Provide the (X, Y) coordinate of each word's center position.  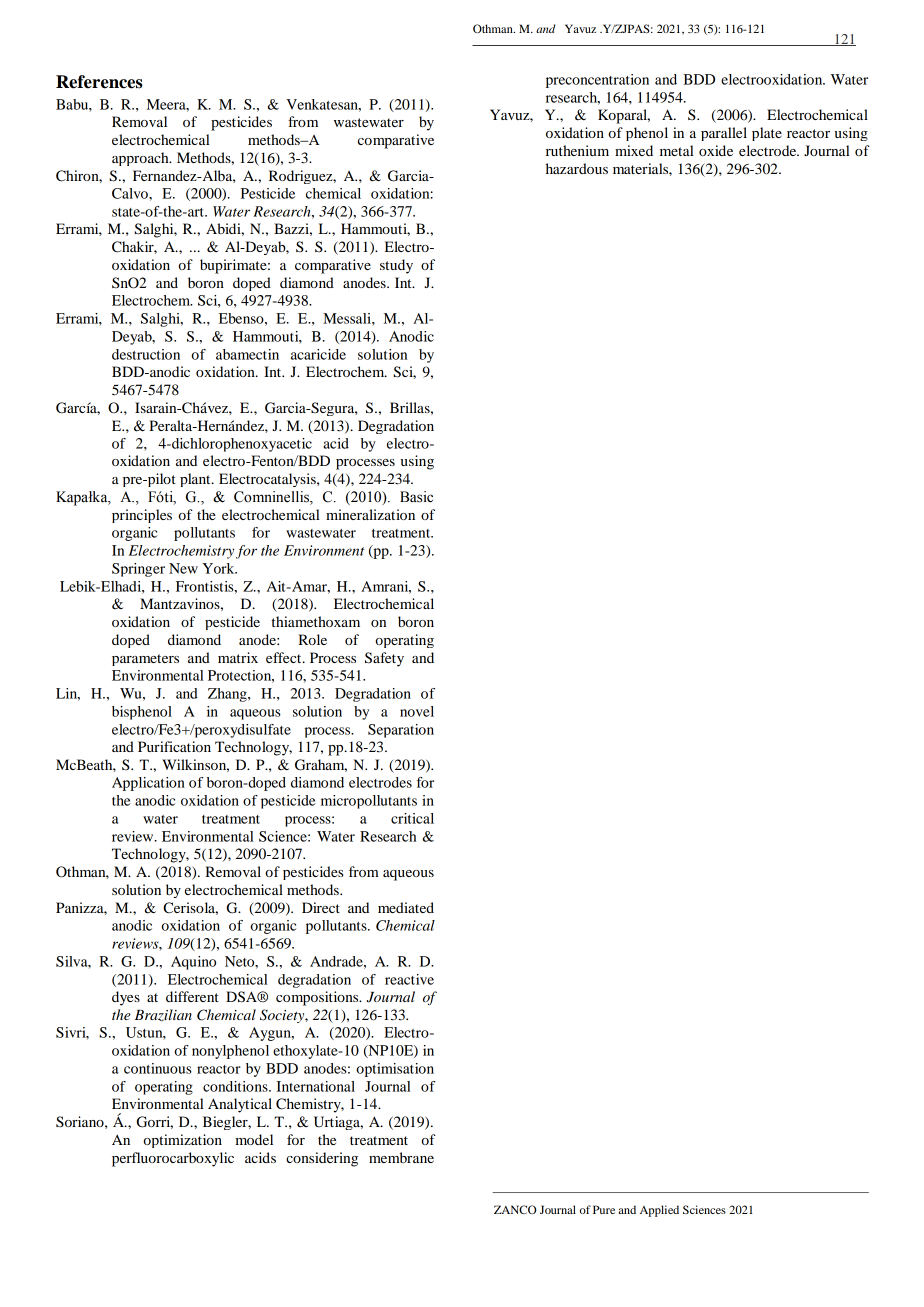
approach (141, 159)
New (183, 568)
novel (417, 711)
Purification (174, 746)
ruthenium (577, 150)
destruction (146, 354)
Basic (416, 497)
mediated (406, 907)
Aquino (193, 963)
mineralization (370, 514)
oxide (716, 150)
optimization (182, 1141)
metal (677, 150)
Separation (401, 731)
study (396, 266)
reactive (409, 979)
